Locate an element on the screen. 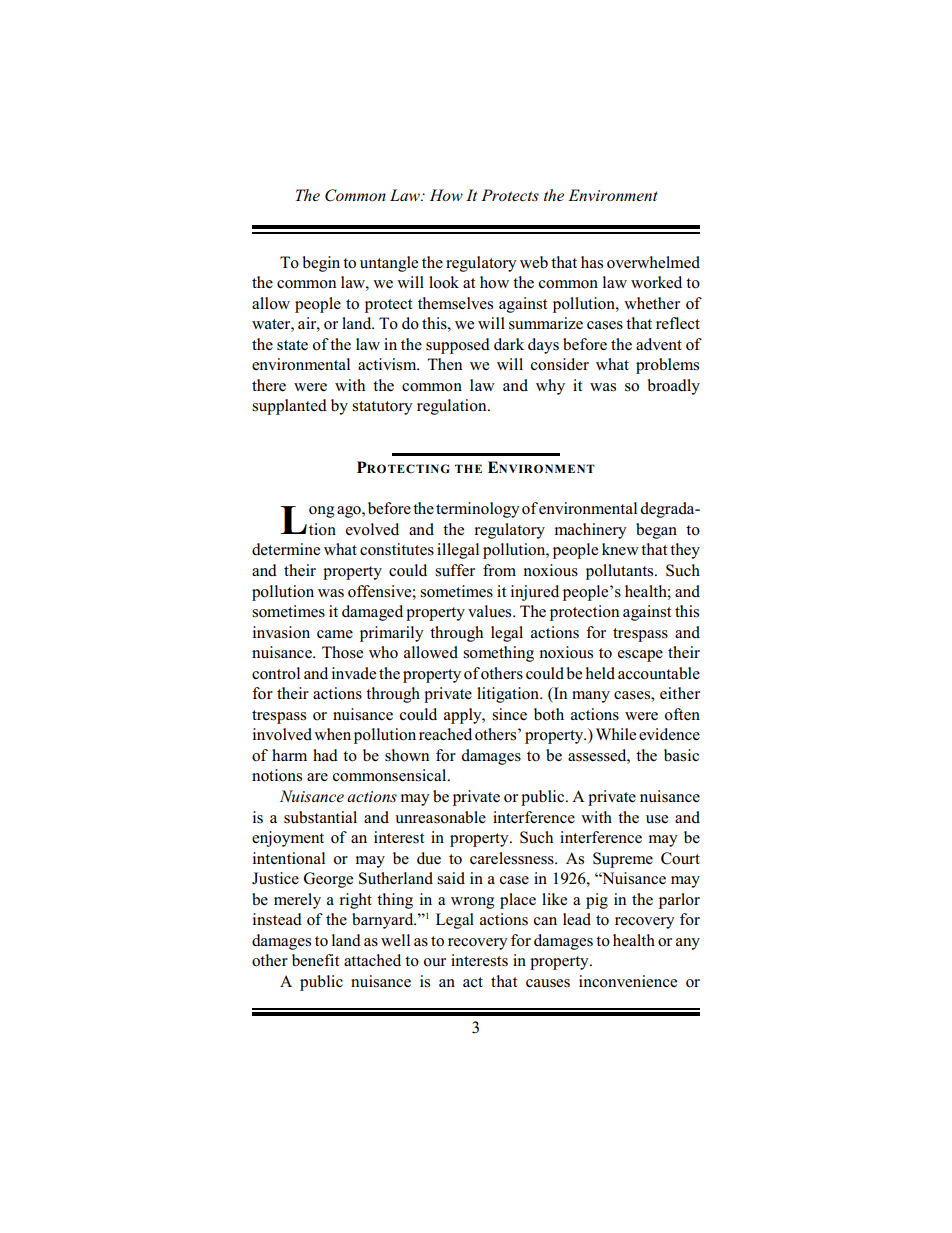 This screenshot has height=1233, width=952. values is located at coordinates (491, 611).
